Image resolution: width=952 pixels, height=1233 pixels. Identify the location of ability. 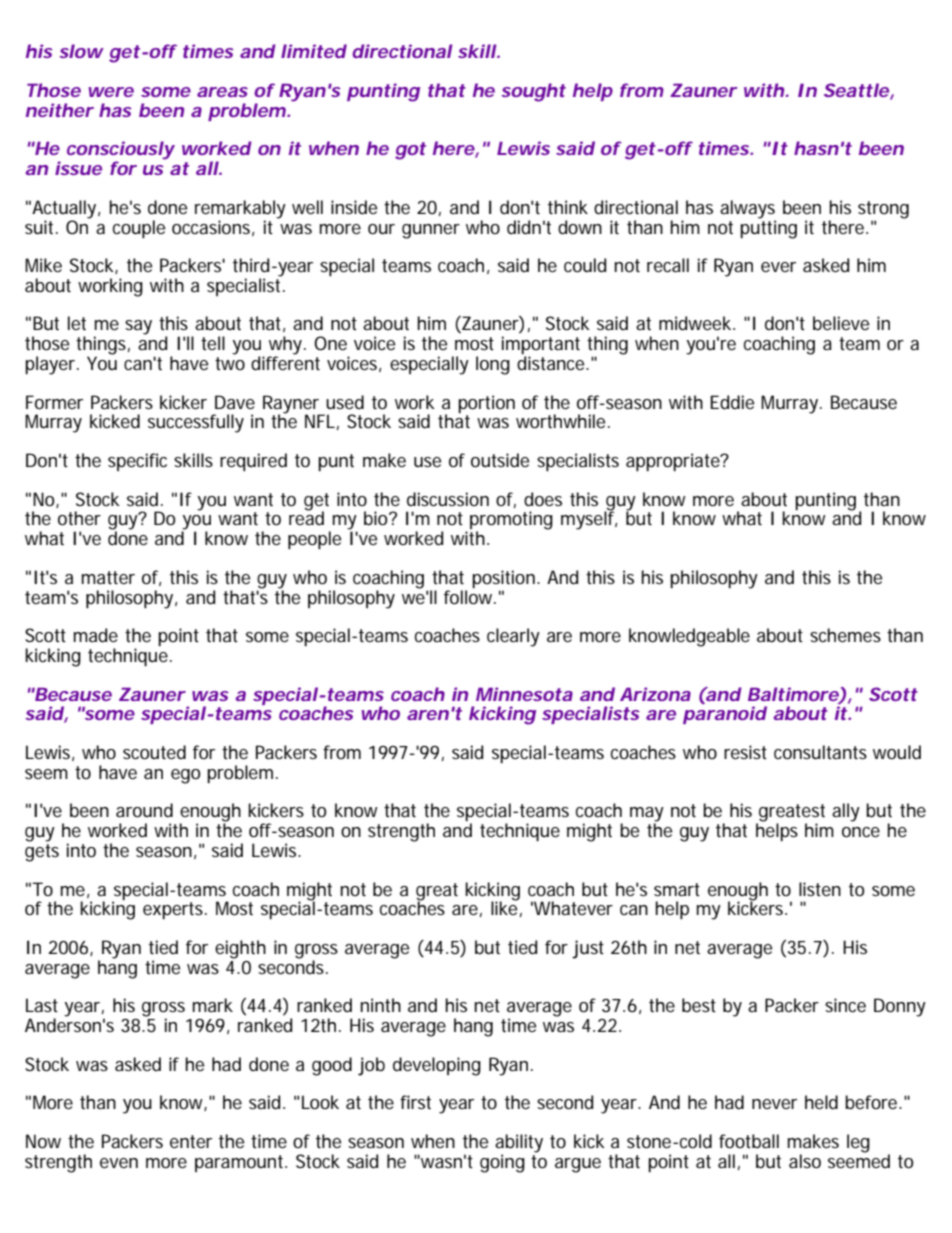
(519, 1144).
